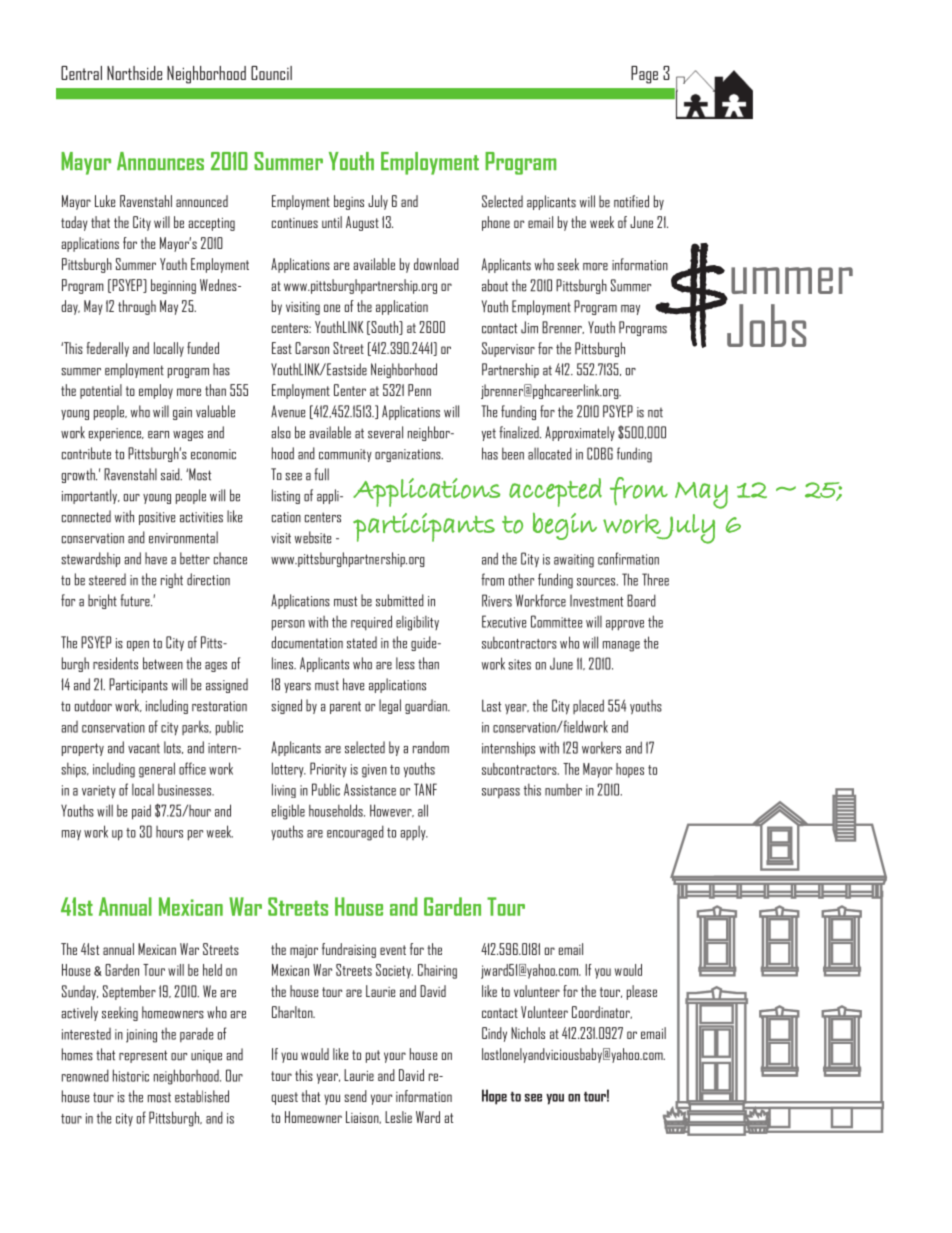 This screenshot has height=1233, width=952. What do you see at coordinates (160, 161) in the screenshot?
I see `Announces` at bounding box center [160, 161].
